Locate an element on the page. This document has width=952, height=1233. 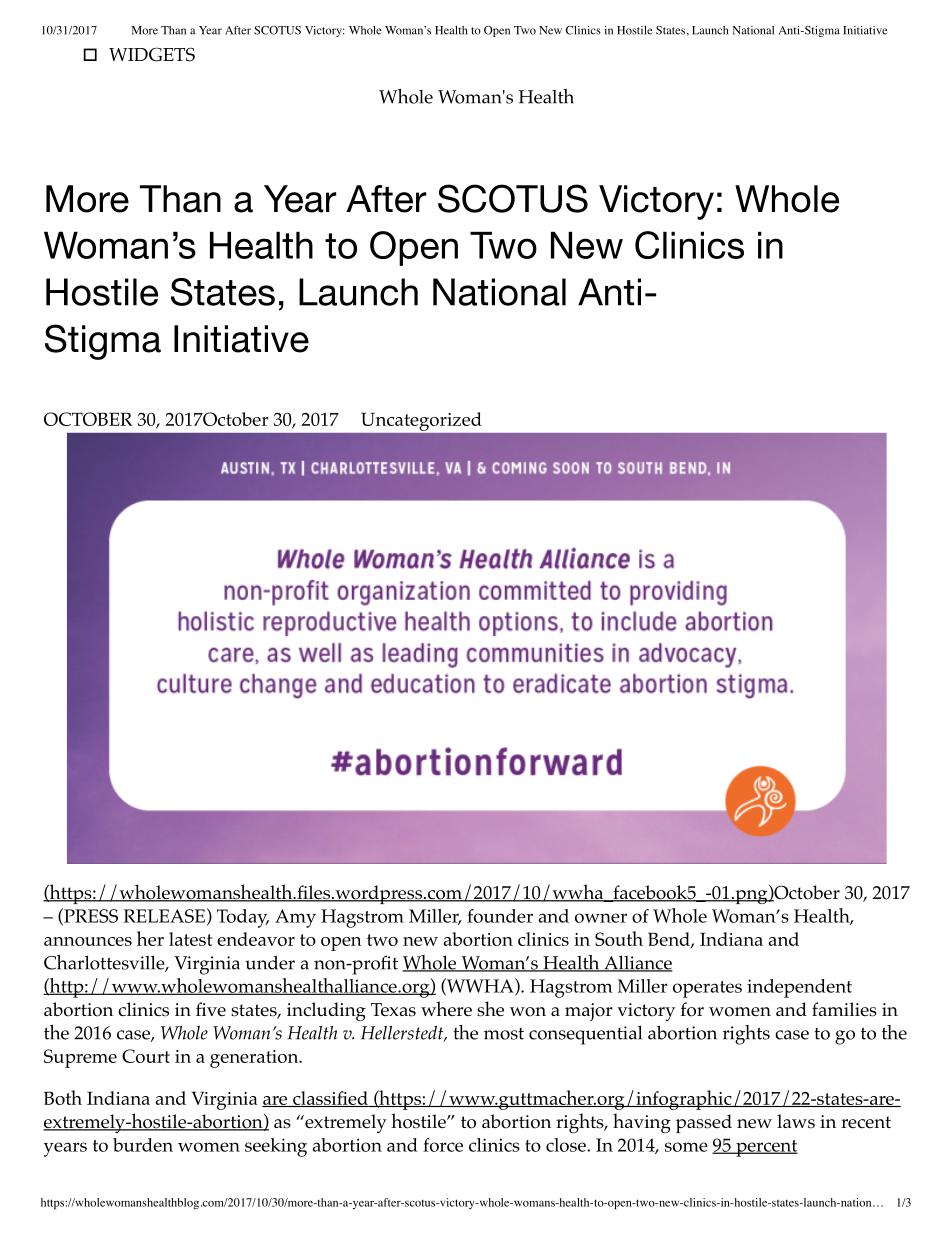
families is located at coordinates (844, 1009).
